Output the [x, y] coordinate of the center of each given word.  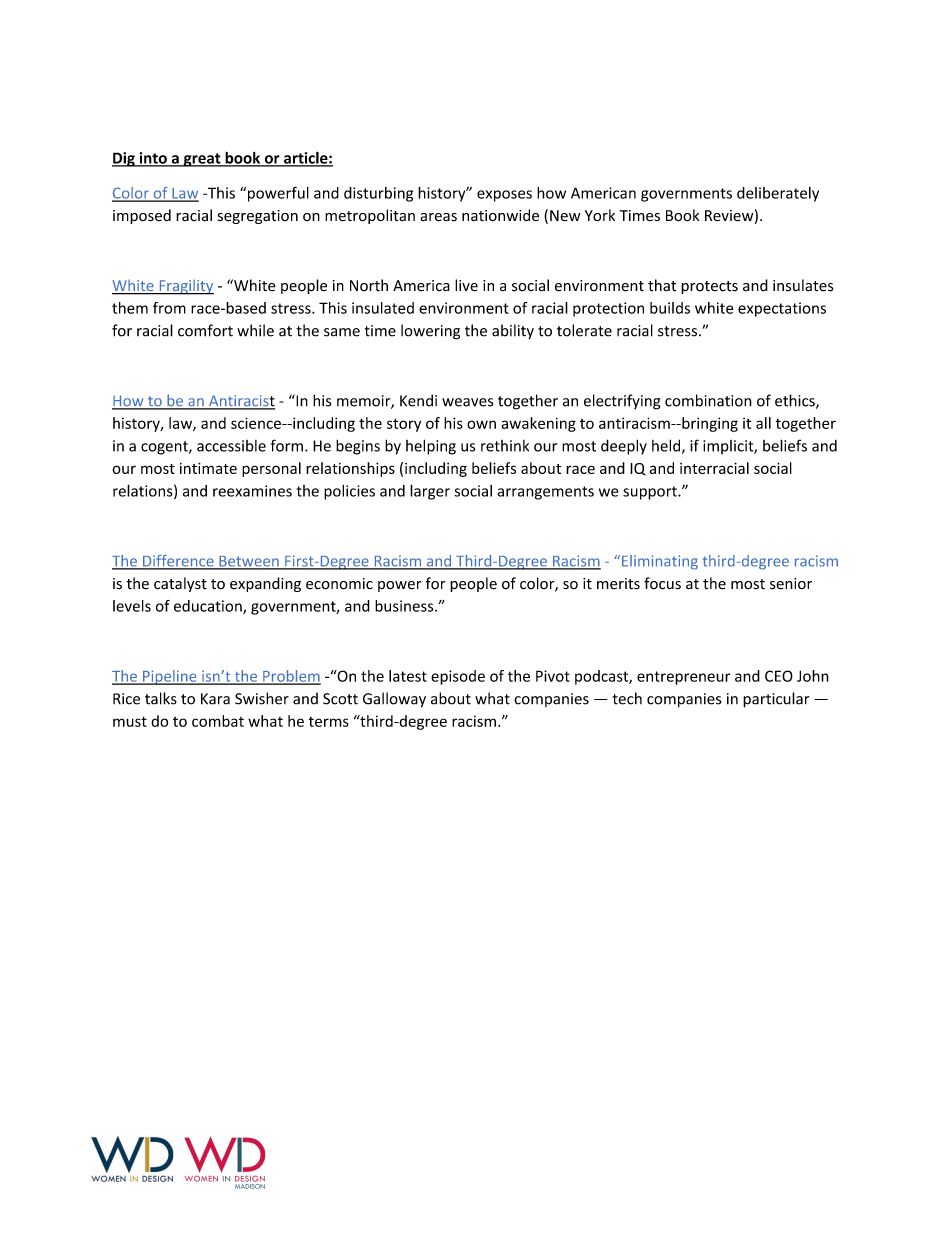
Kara [215, 699]
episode [458, 677]
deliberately [778, 194]
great [202, 160]
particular [776, 700]
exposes [504, 196]
